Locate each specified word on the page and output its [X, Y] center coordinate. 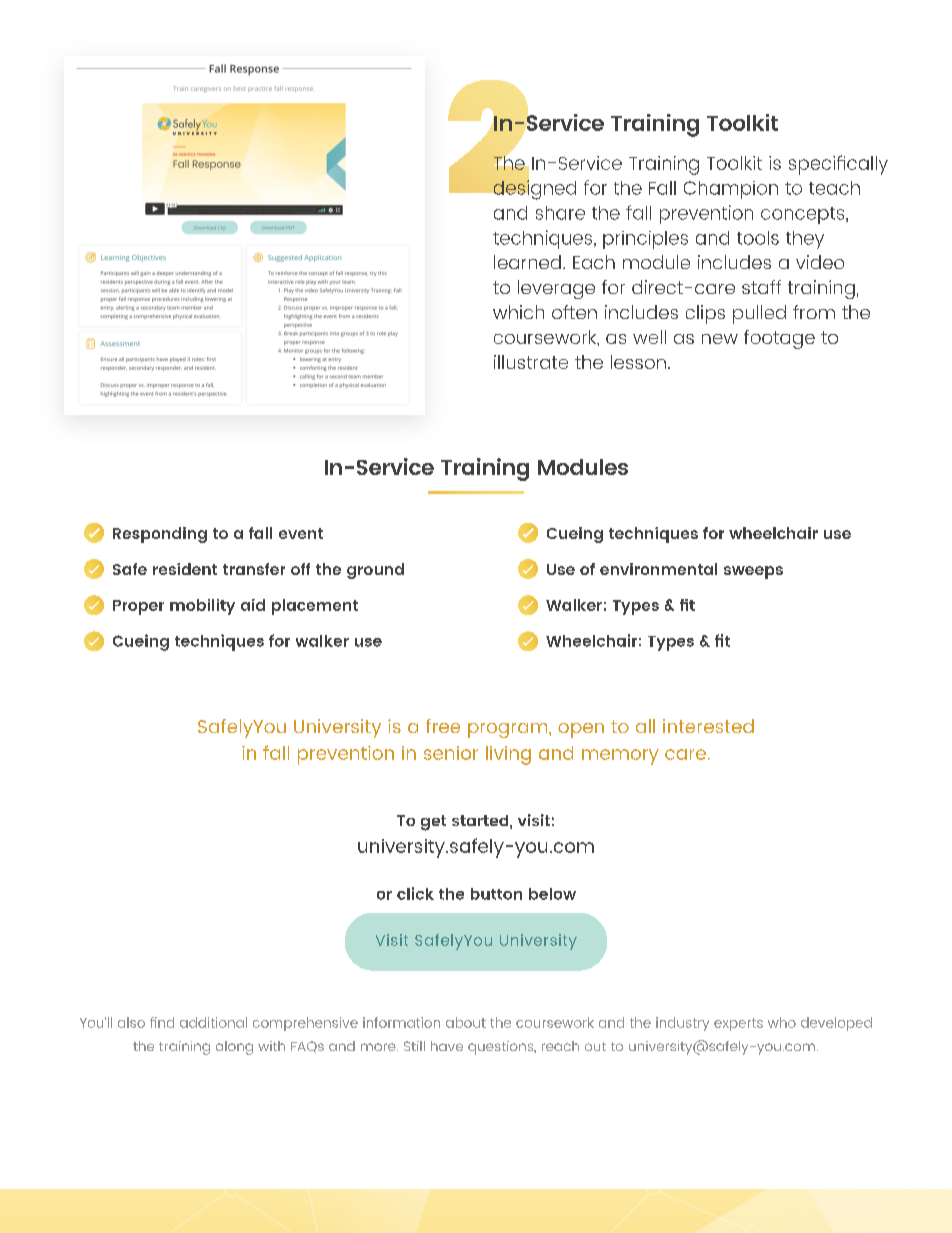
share [560, 213]
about [466, 1022]
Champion [731, 190]
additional [213, 1022]
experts [738, 1024]
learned [527, 262]
